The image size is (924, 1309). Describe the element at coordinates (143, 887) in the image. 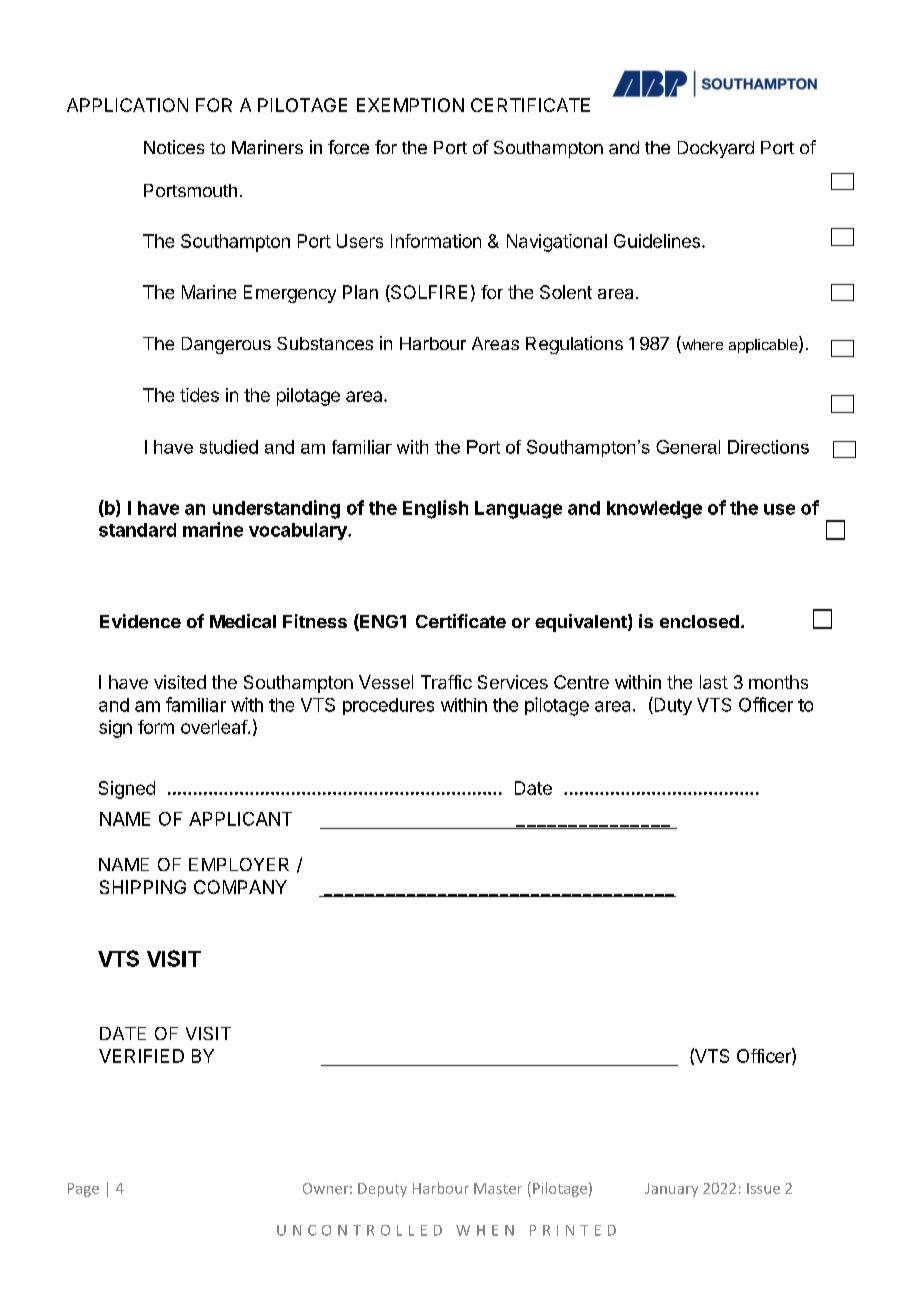

I see `SHIPPING` at that location.
